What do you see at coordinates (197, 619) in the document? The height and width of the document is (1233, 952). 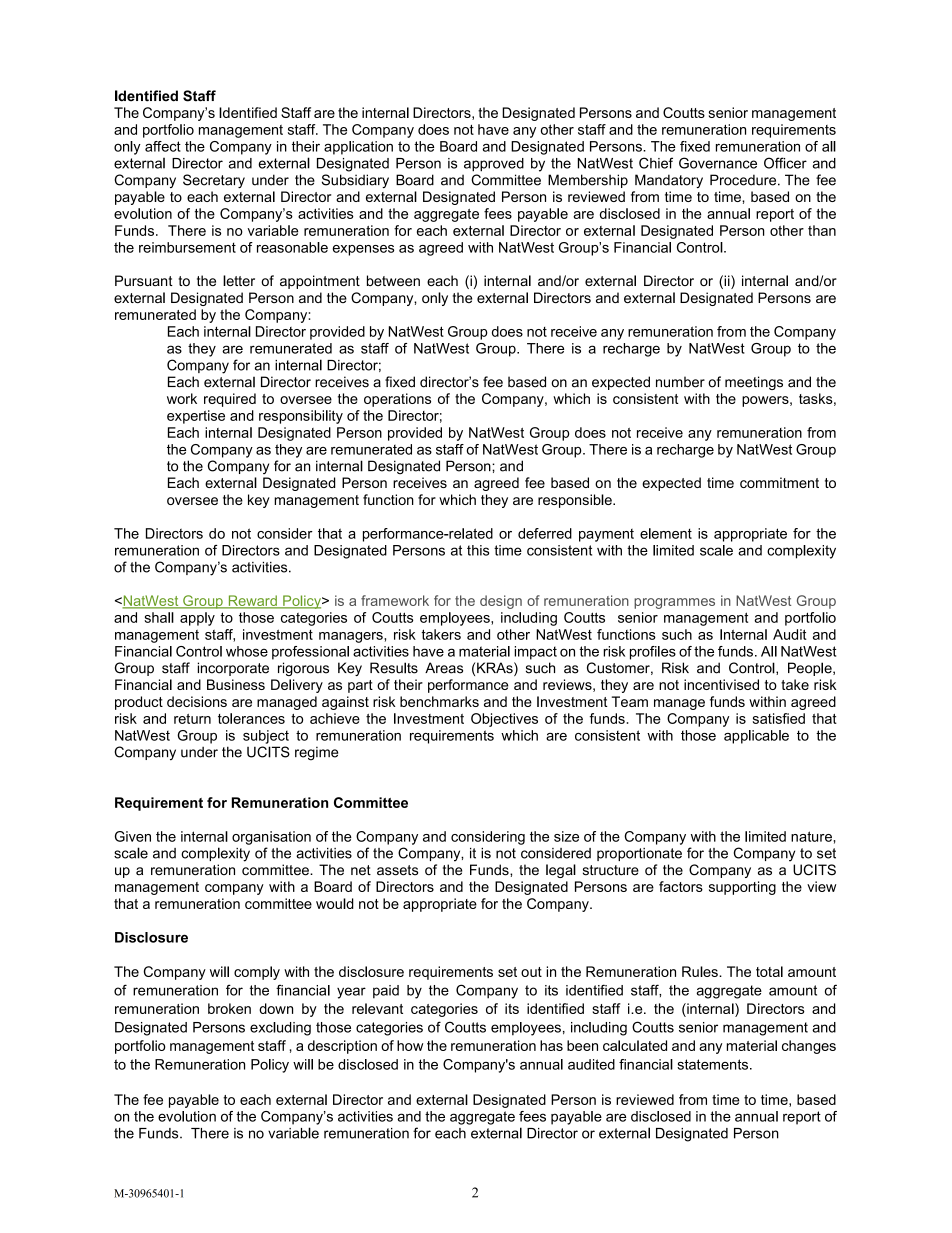 I see `apply` at bounding box center [197, 619].
